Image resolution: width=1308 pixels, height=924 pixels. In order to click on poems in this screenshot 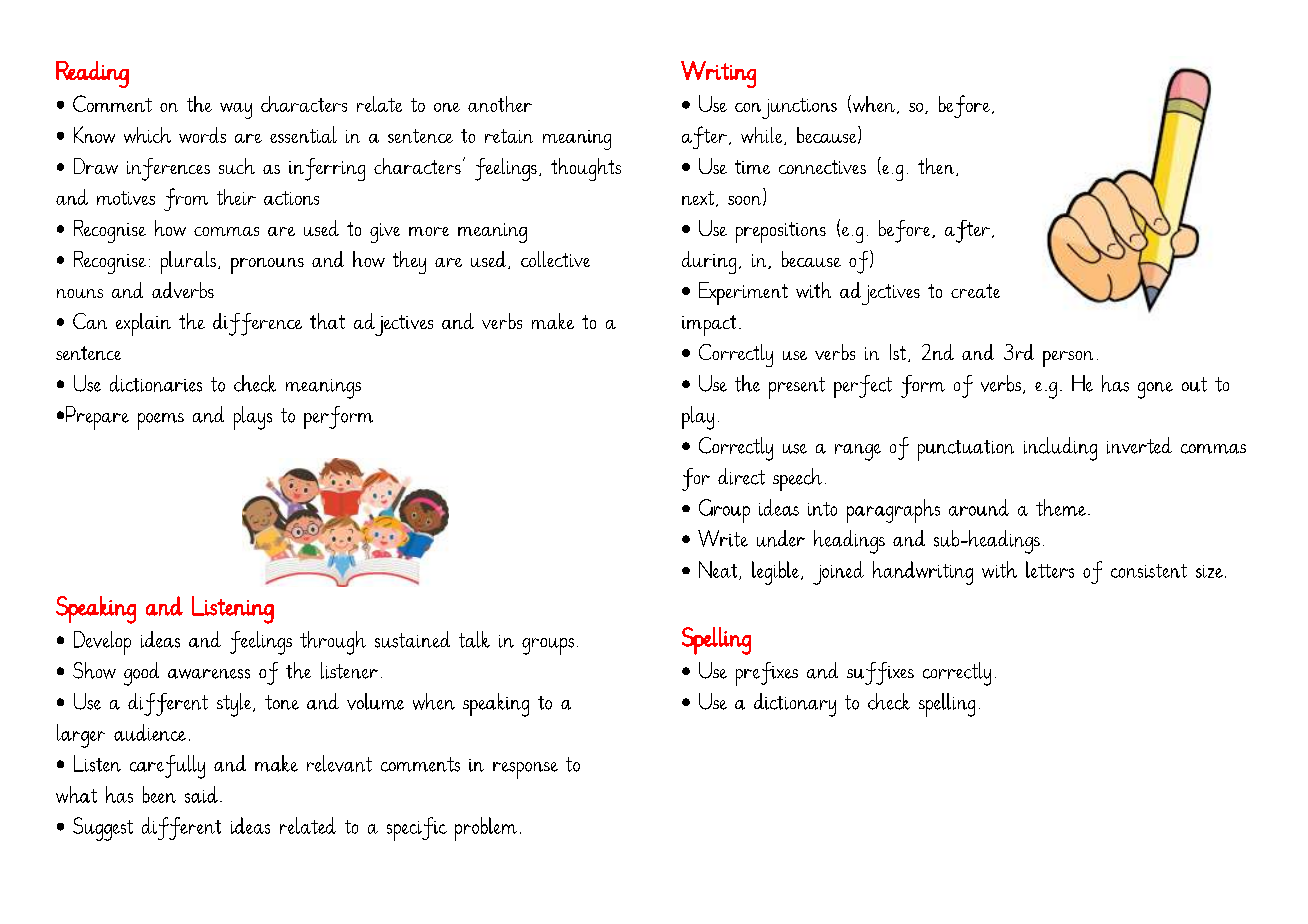, I will do `click(161, 421)`.
